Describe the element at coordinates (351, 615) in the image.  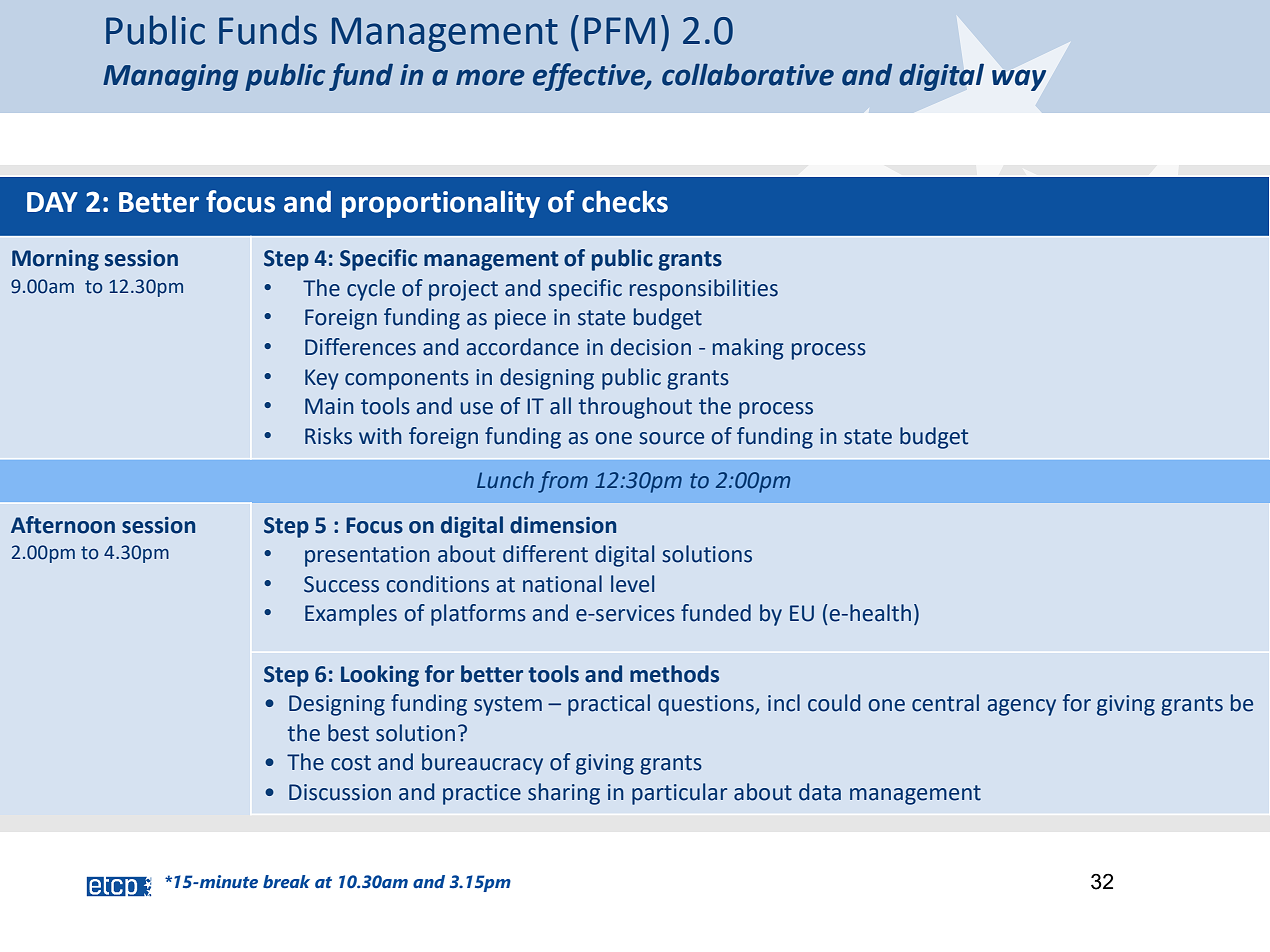
I see `Examples` at that location.
